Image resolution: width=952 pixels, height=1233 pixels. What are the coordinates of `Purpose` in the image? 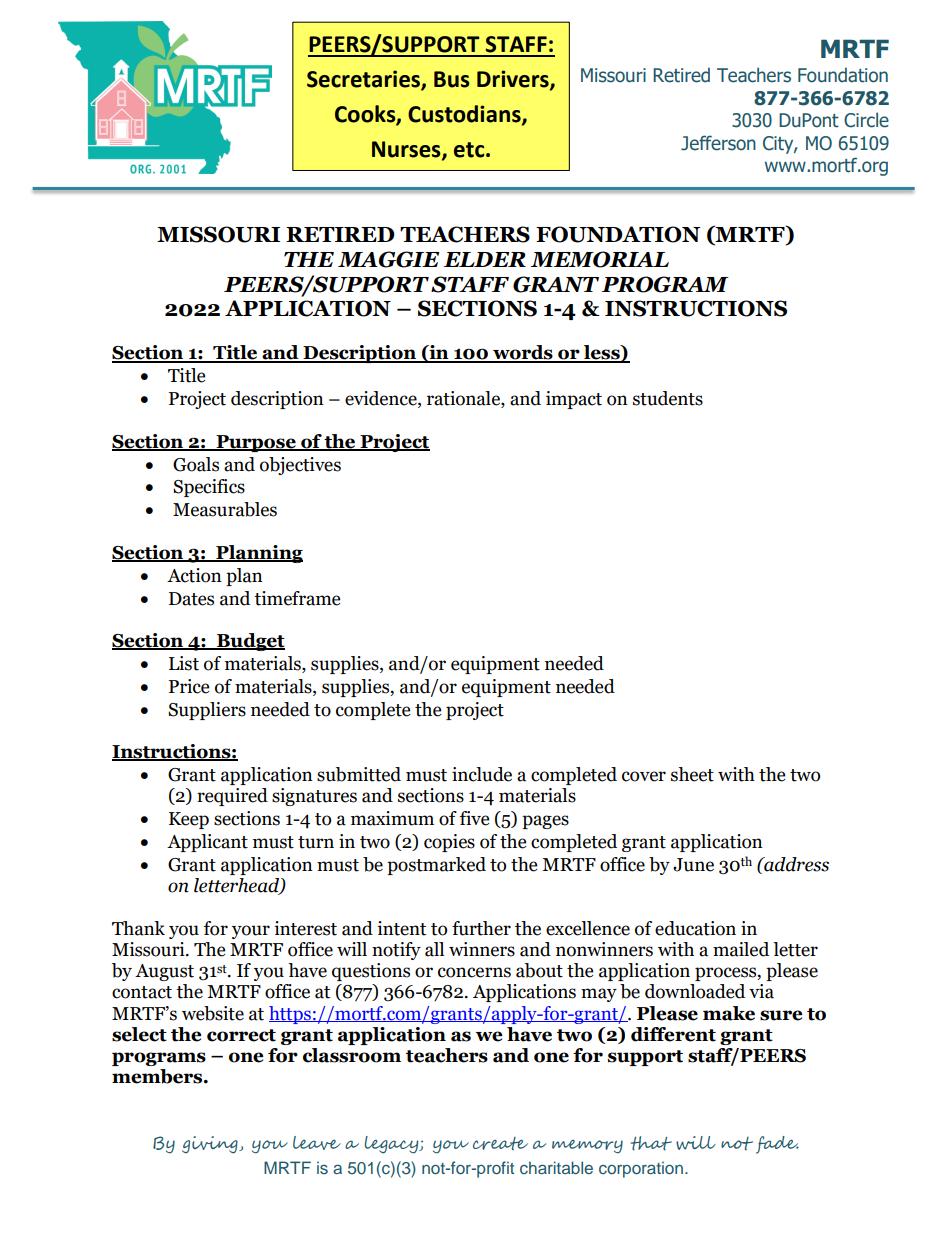 It's located at (256, 443).
